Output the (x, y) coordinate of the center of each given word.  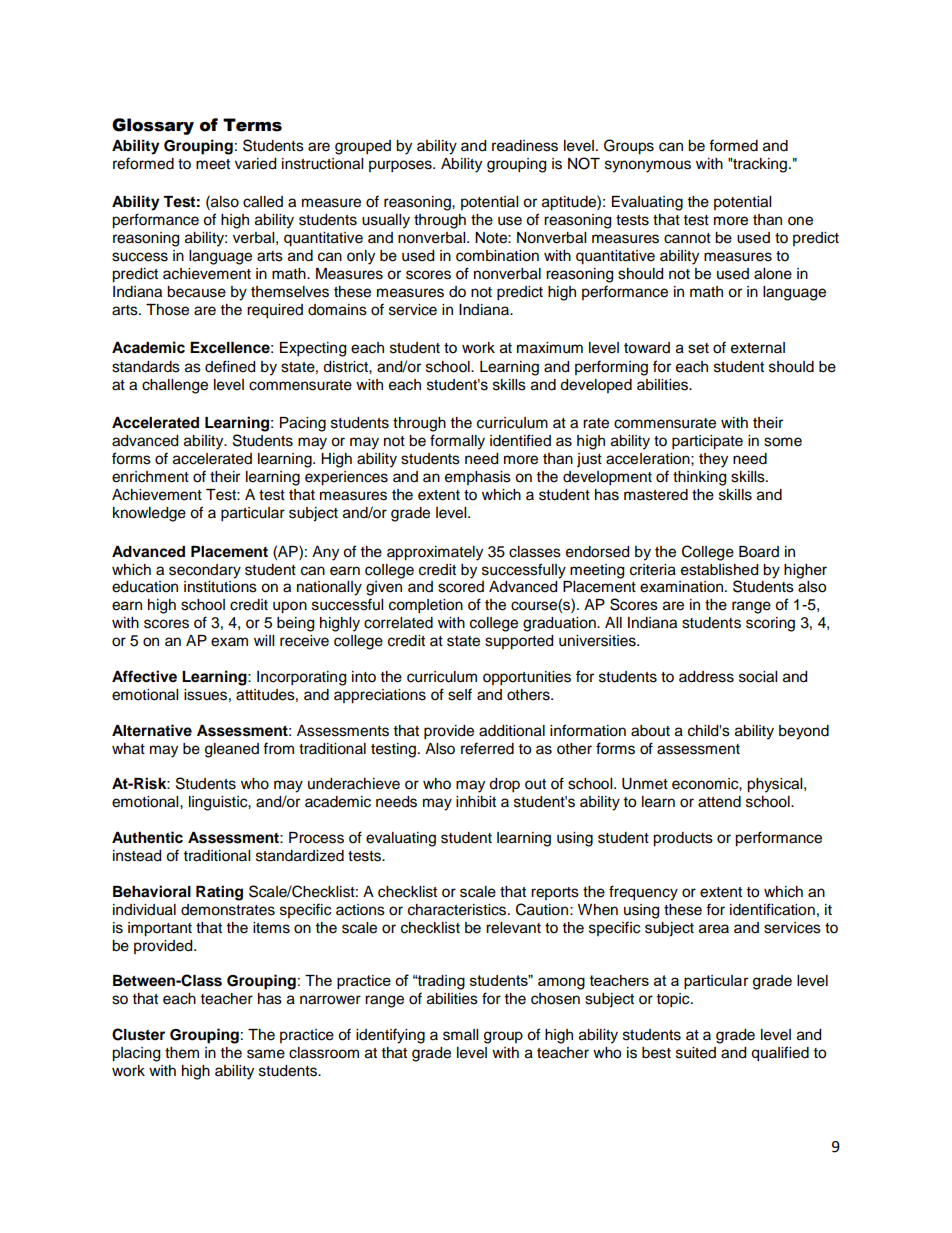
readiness (525, 146)
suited (696, 1053)
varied (255, 164)
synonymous (648, 166)
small (460, 1035)
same (266, 1054)
